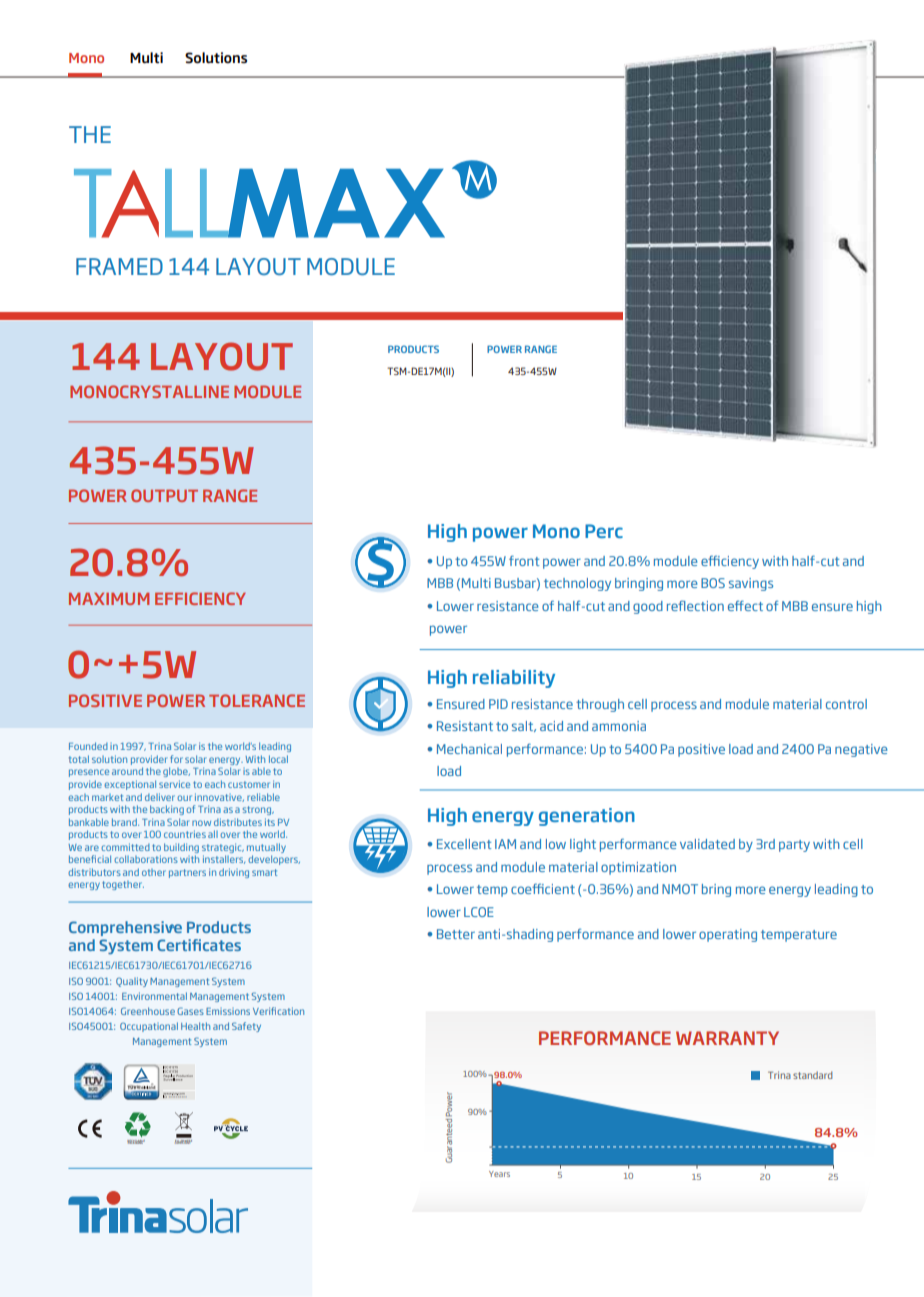  Describe the element at coordinates (604, 531) in the image. I see `Perc` at that location.
